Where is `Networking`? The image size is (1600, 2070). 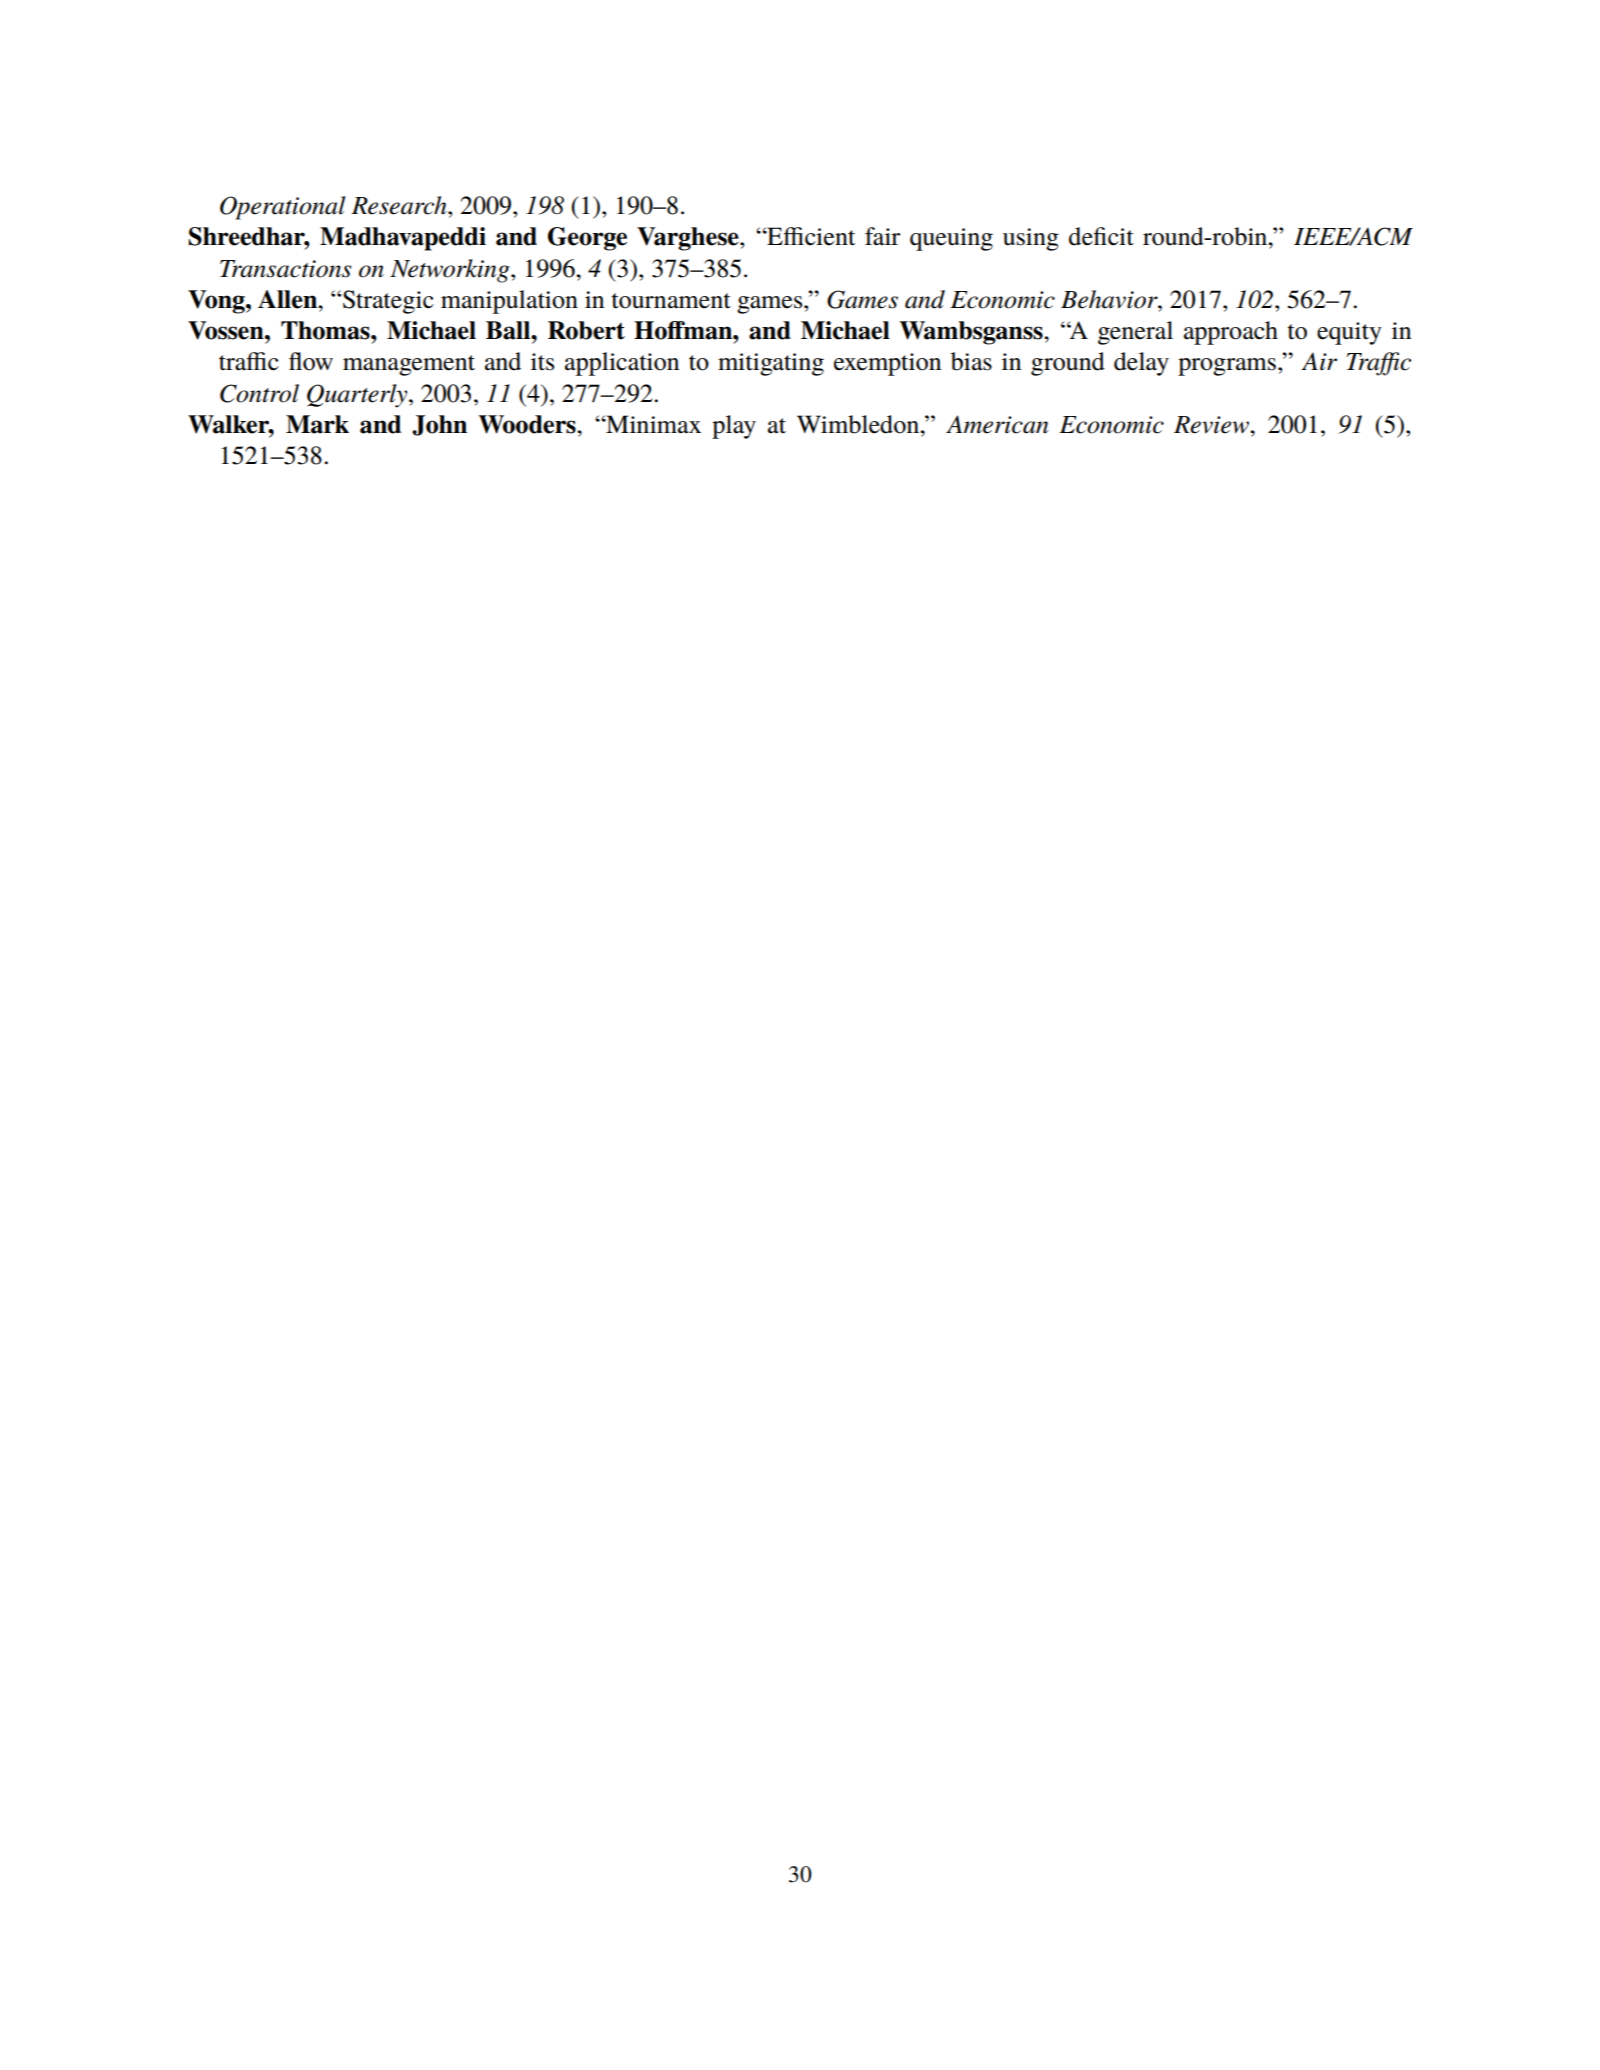 Networking is located at coordinates (451, 271).
